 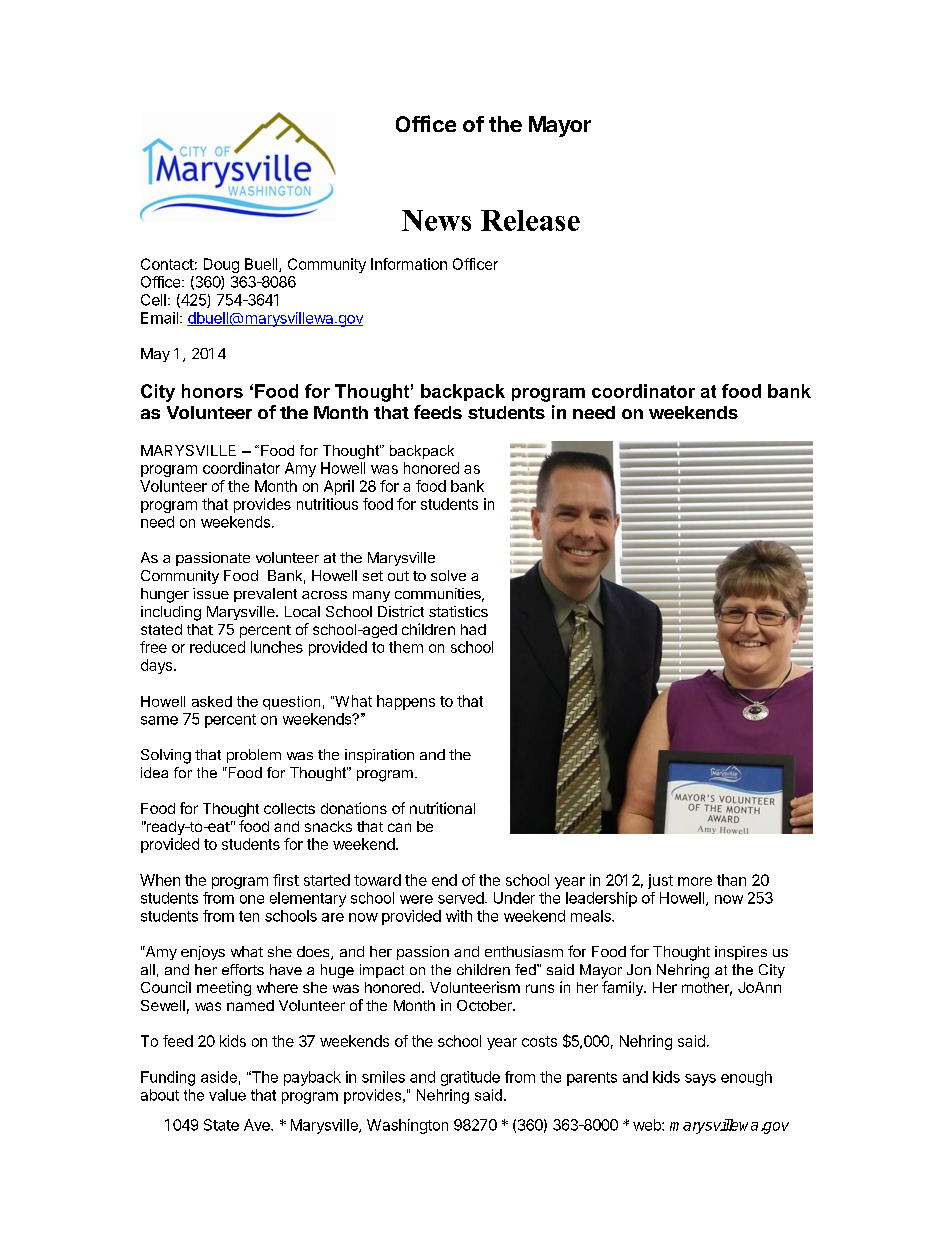 What do you see at coordinates (473, 629) in the image?
I see `had` at bounding box center [473, 629].
